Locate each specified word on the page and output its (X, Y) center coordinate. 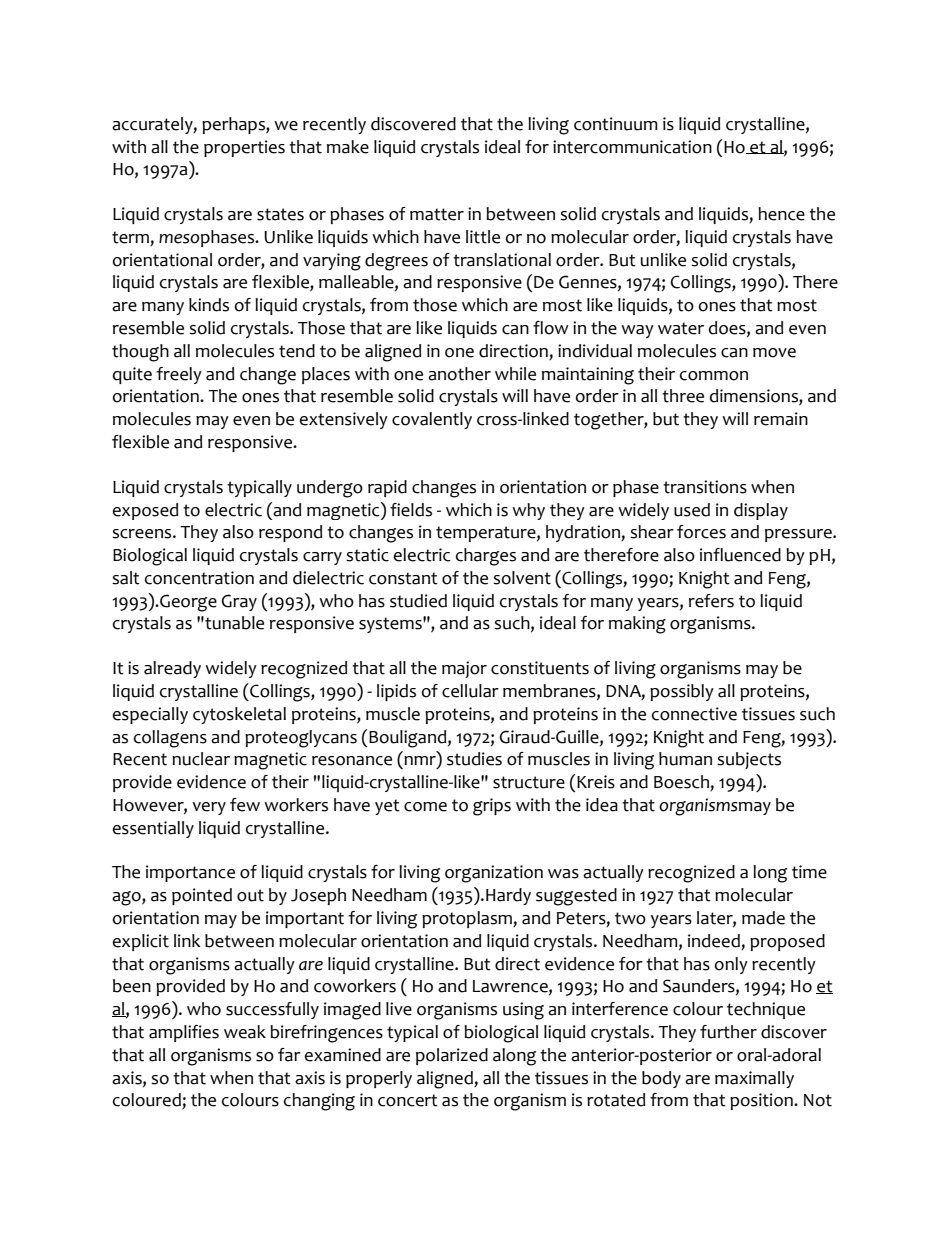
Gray (239, 602)
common (714, 376)
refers (711, 601)
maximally (754, 1079)
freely (179, 375)
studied (418, 601)
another (459, 374)
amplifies (184, 1033)
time (809, 872)
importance (190, 873)
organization (494, 874)
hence (781, 214)
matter (437, 214)
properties (244, 148)
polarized (452, 1056)
